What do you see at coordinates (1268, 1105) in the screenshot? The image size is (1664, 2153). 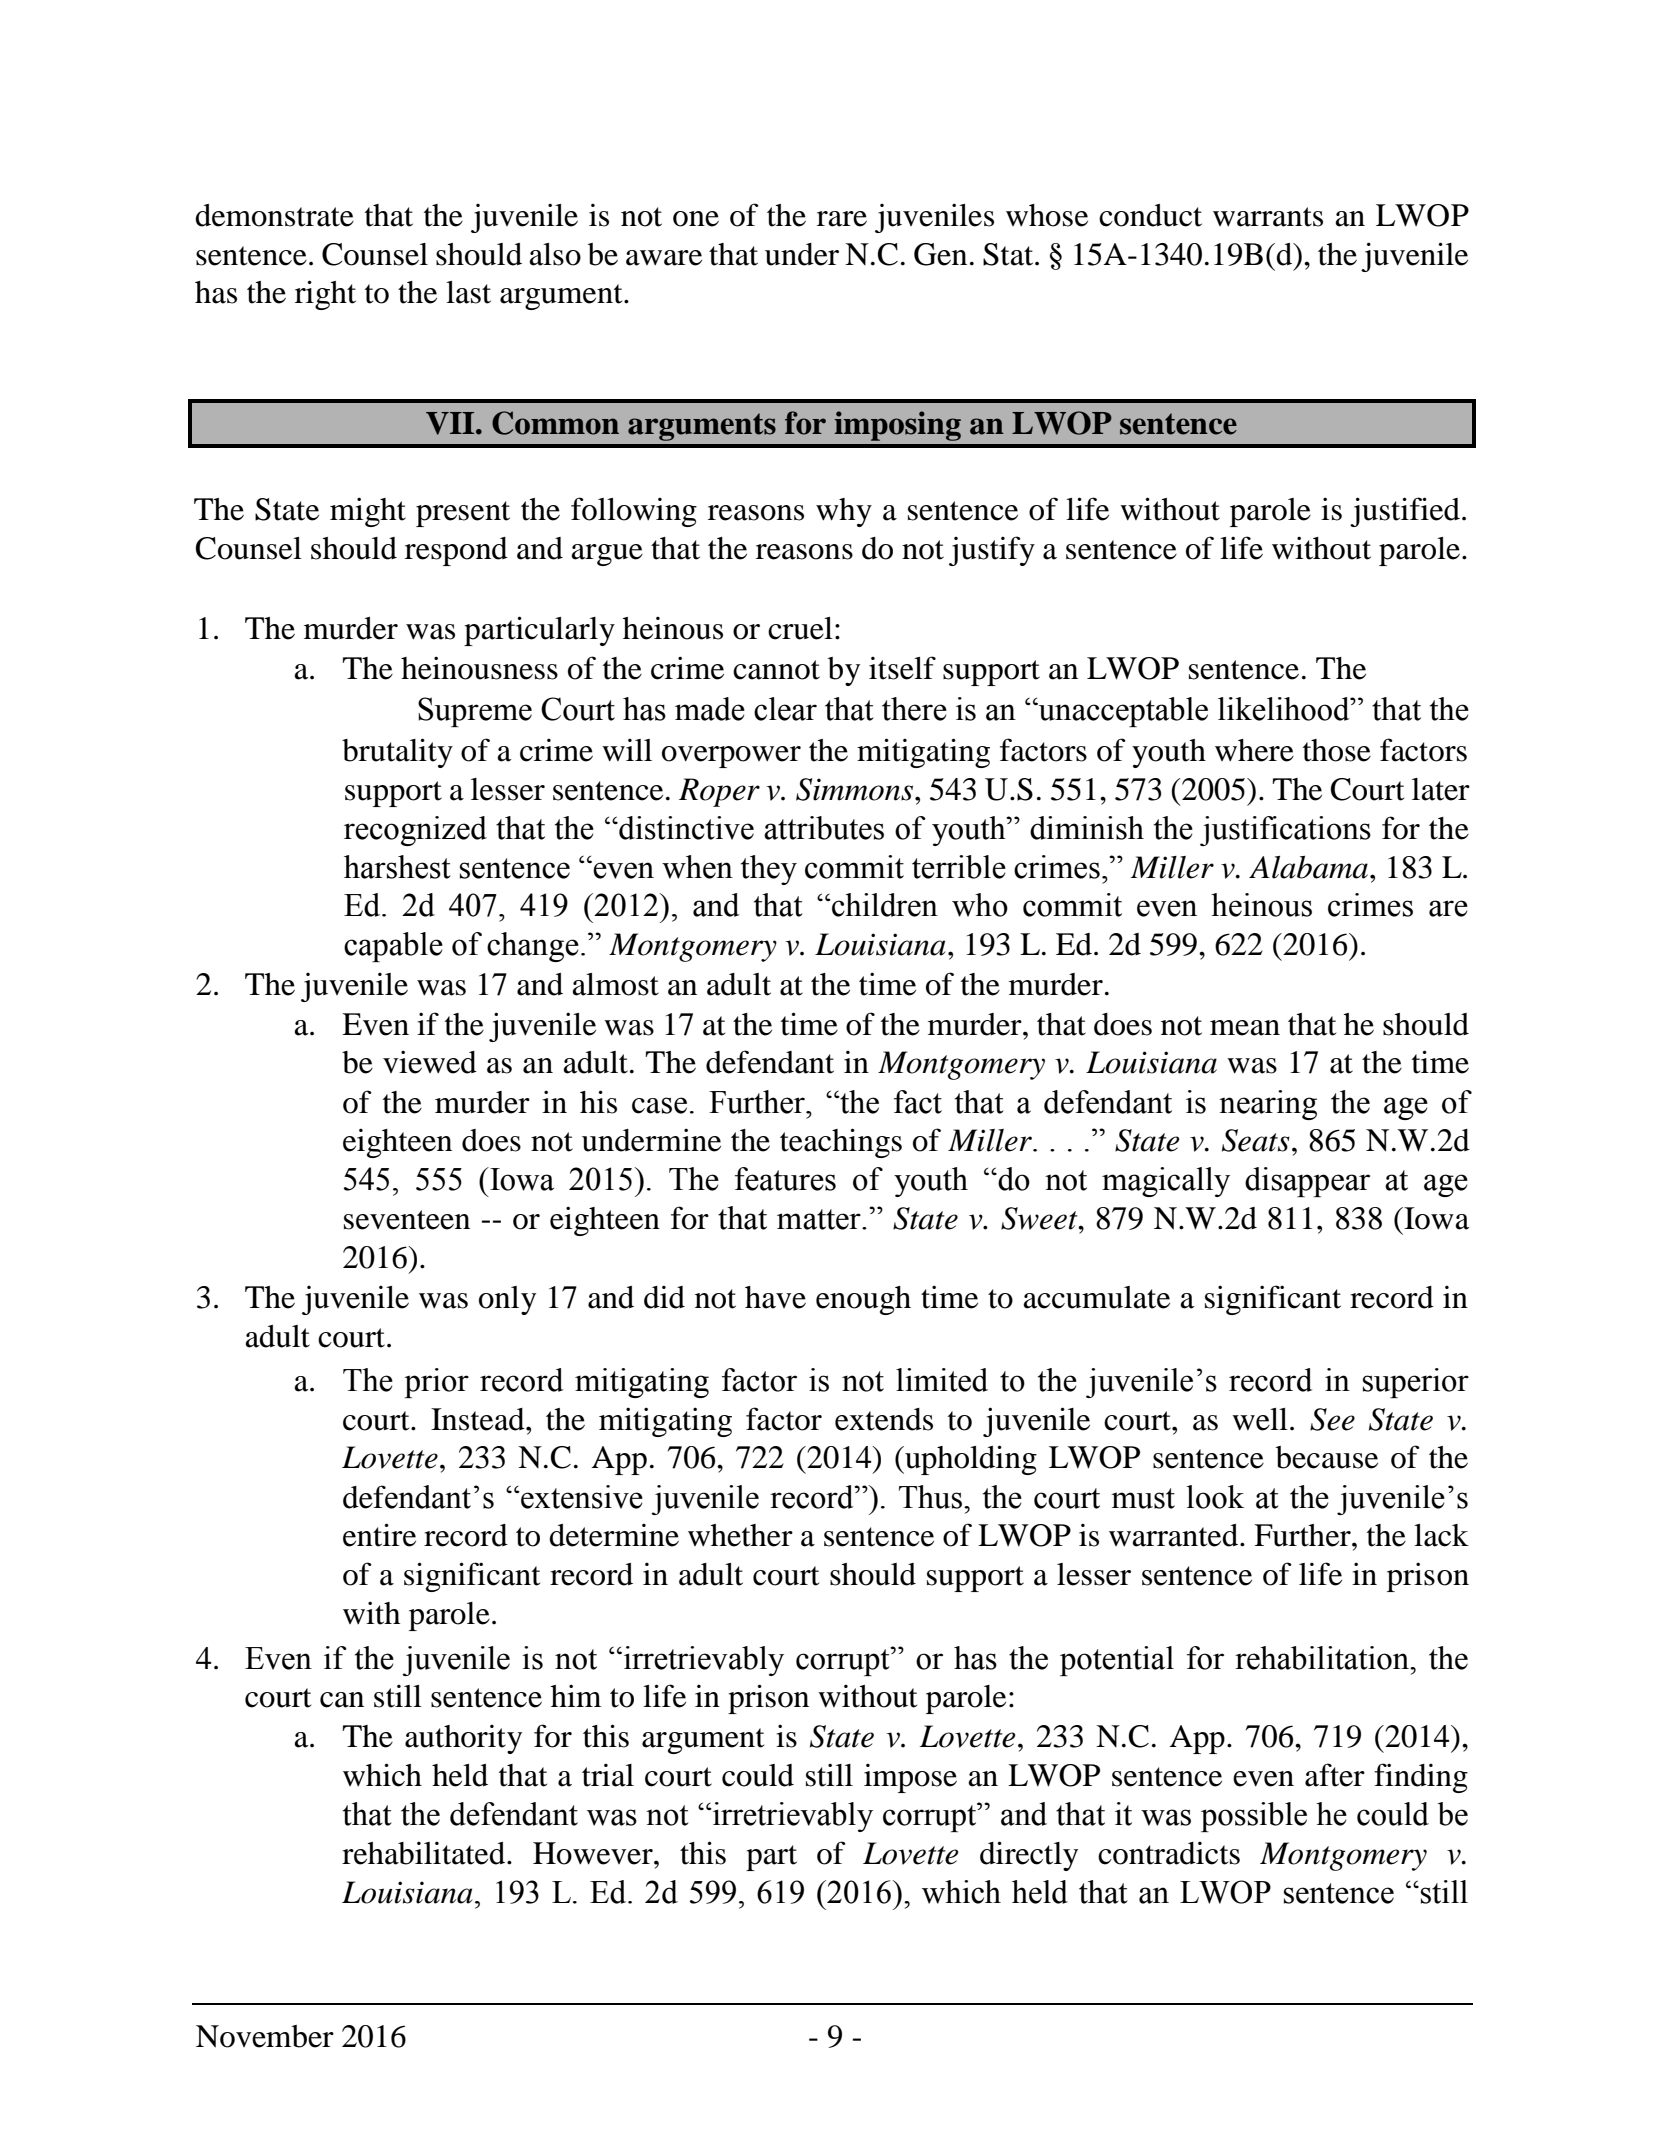 I see `nearing` at bounding box center [1268, 1105].
